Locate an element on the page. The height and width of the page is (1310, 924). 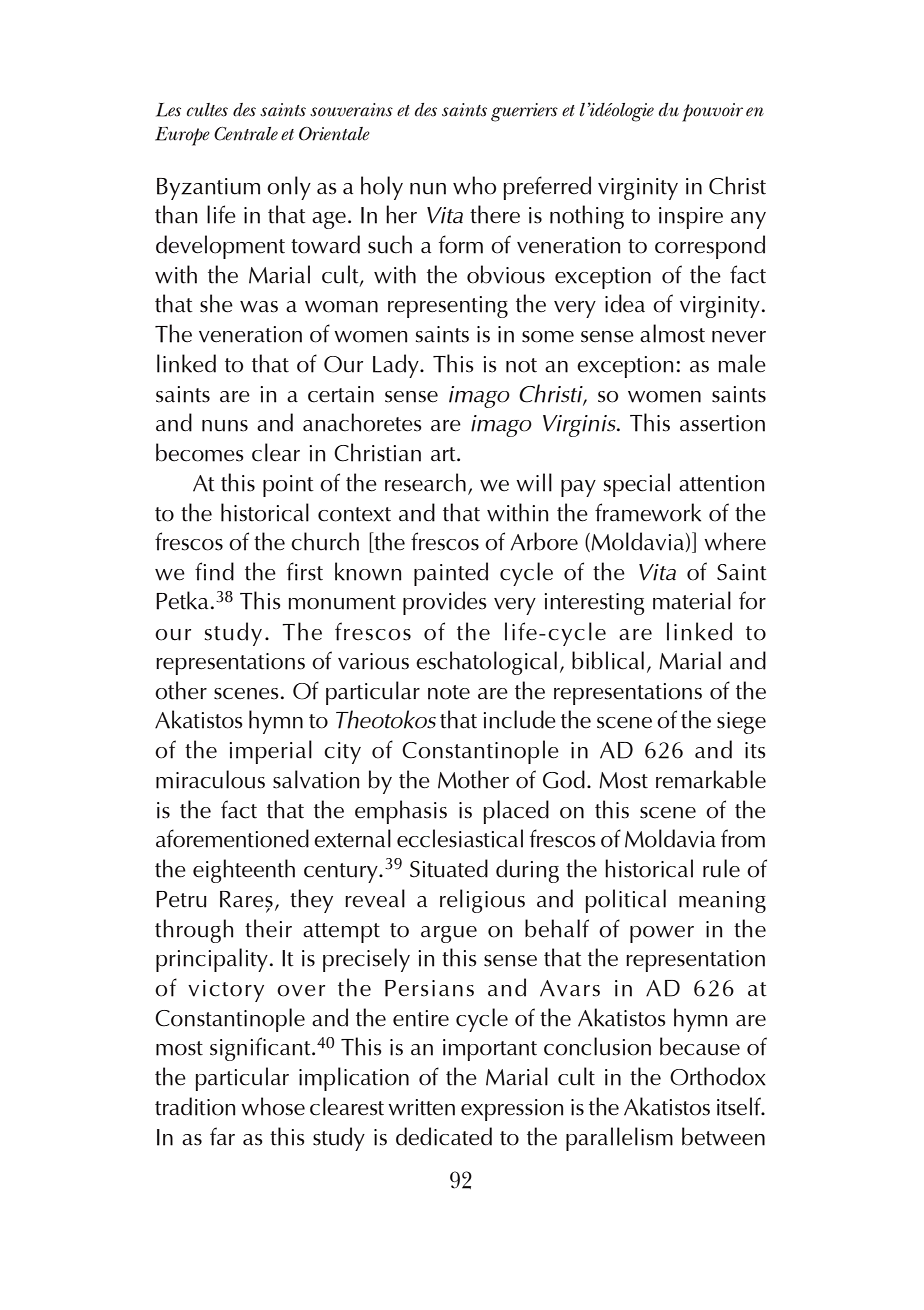
ecclesiastical is located at coordinates (460, 838).
